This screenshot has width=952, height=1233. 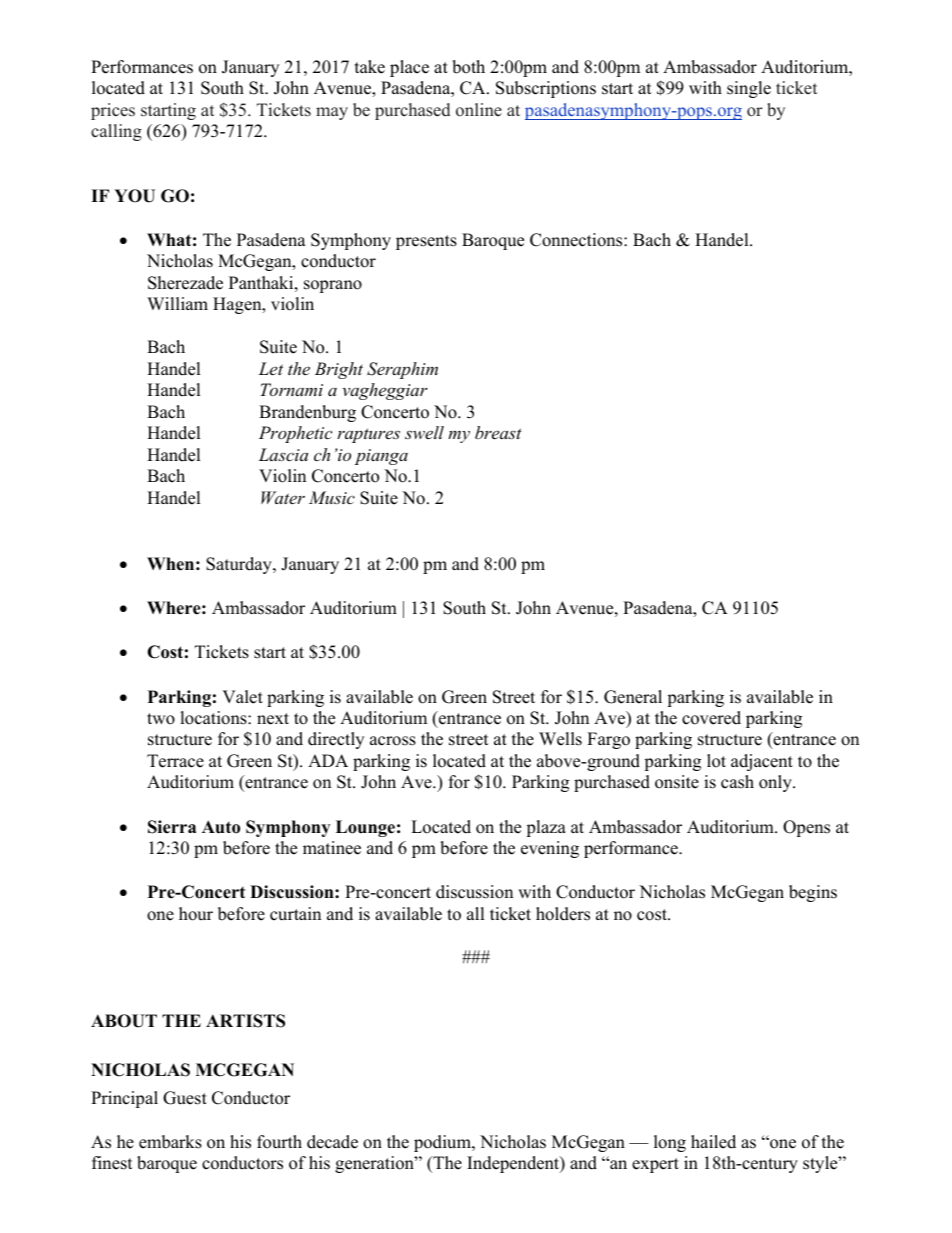 What do you see at coordinates (295, 434) in the screenshot?
I see `Prophetic` at bounding box center [295, 434].
